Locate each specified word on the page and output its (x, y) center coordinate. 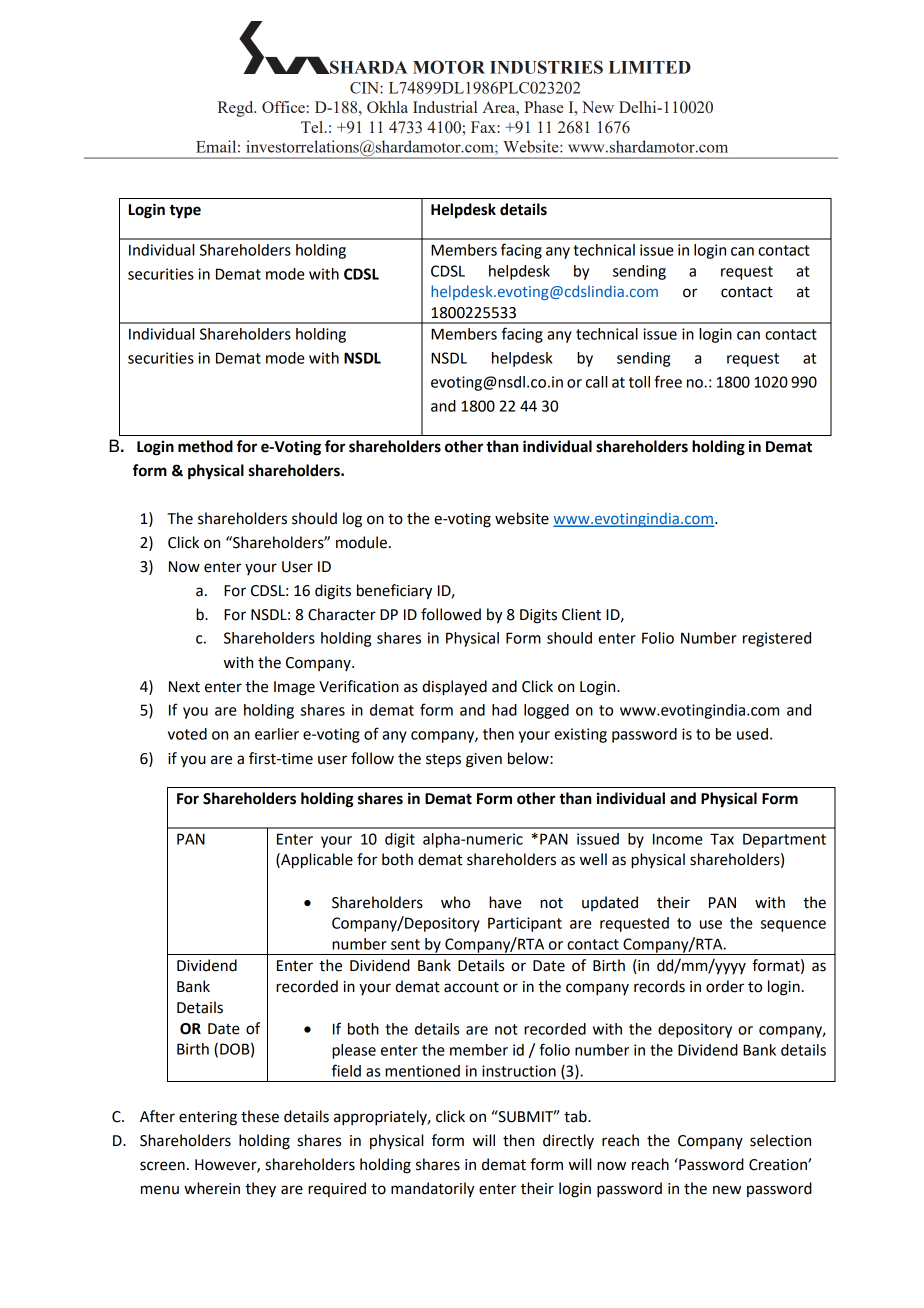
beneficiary (394, 592)
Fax (484, 127)
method (205, 446)
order (725, 986)
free (668, 381)
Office (283, 107)
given (484, 760)
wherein (212, 1188)
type (185, 212)
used (752, 734)
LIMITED (650, 67)
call (596, 382)
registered (777, 639)
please (354, 1051)
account (471, 987)
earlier (277, 734)
